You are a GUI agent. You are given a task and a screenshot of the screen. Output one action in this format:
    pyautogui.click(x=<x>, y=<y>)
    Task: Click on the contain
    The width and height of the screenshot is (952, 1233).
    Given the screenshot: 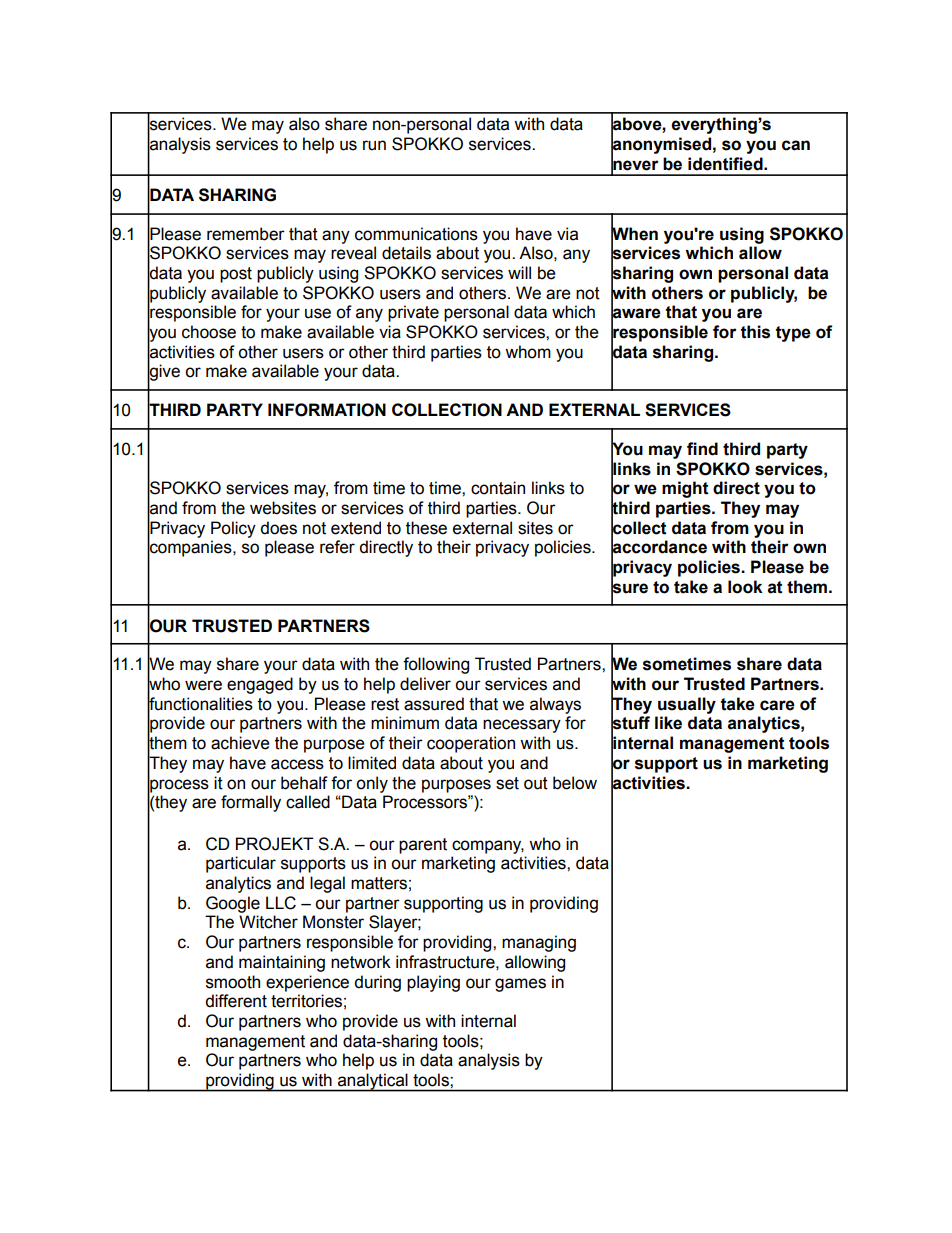 What is the action you would take?
    pyautogui.click(x=498, y=488)
